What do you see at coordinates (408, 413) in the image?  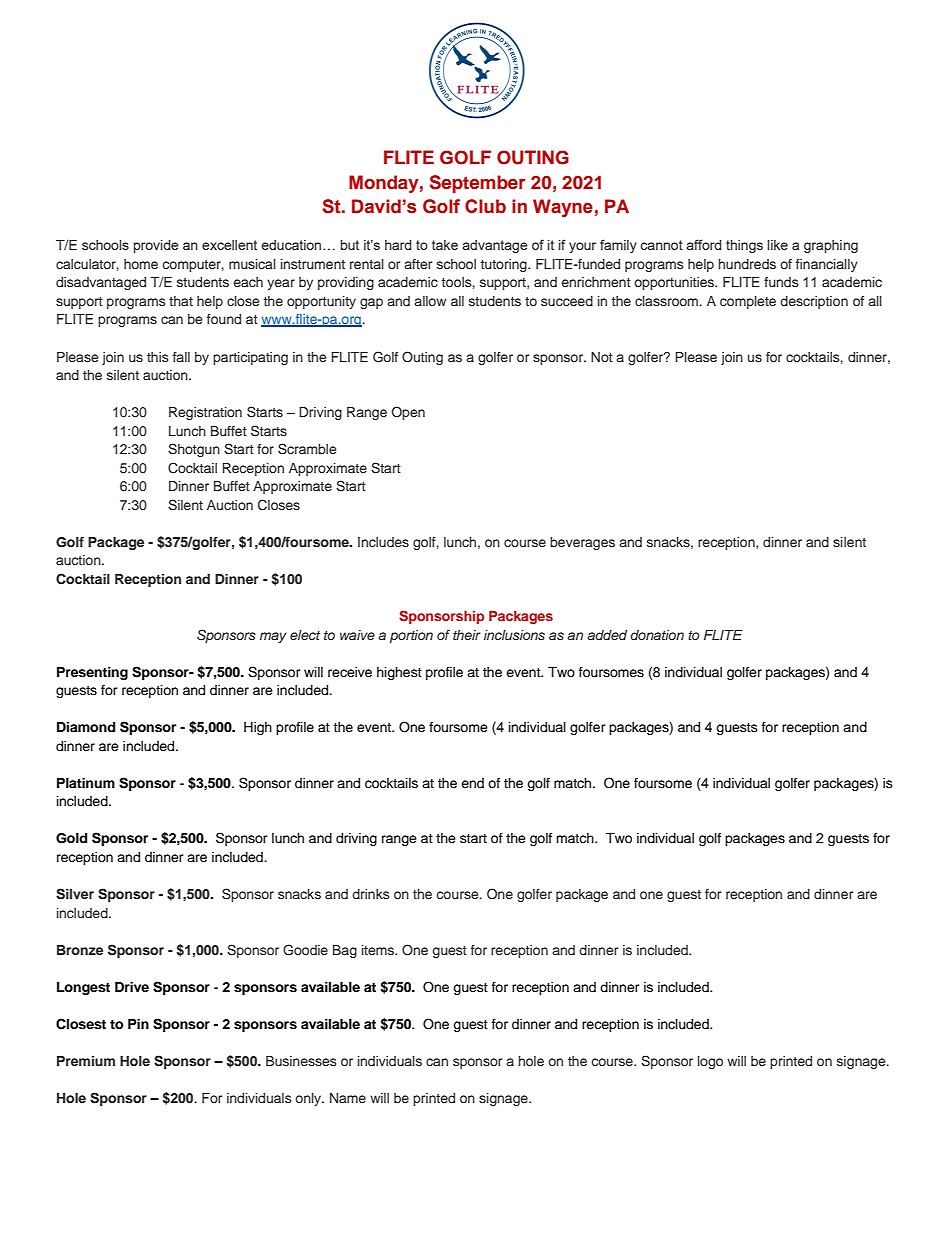 I see `Open` at bounding box center [408, 413].
